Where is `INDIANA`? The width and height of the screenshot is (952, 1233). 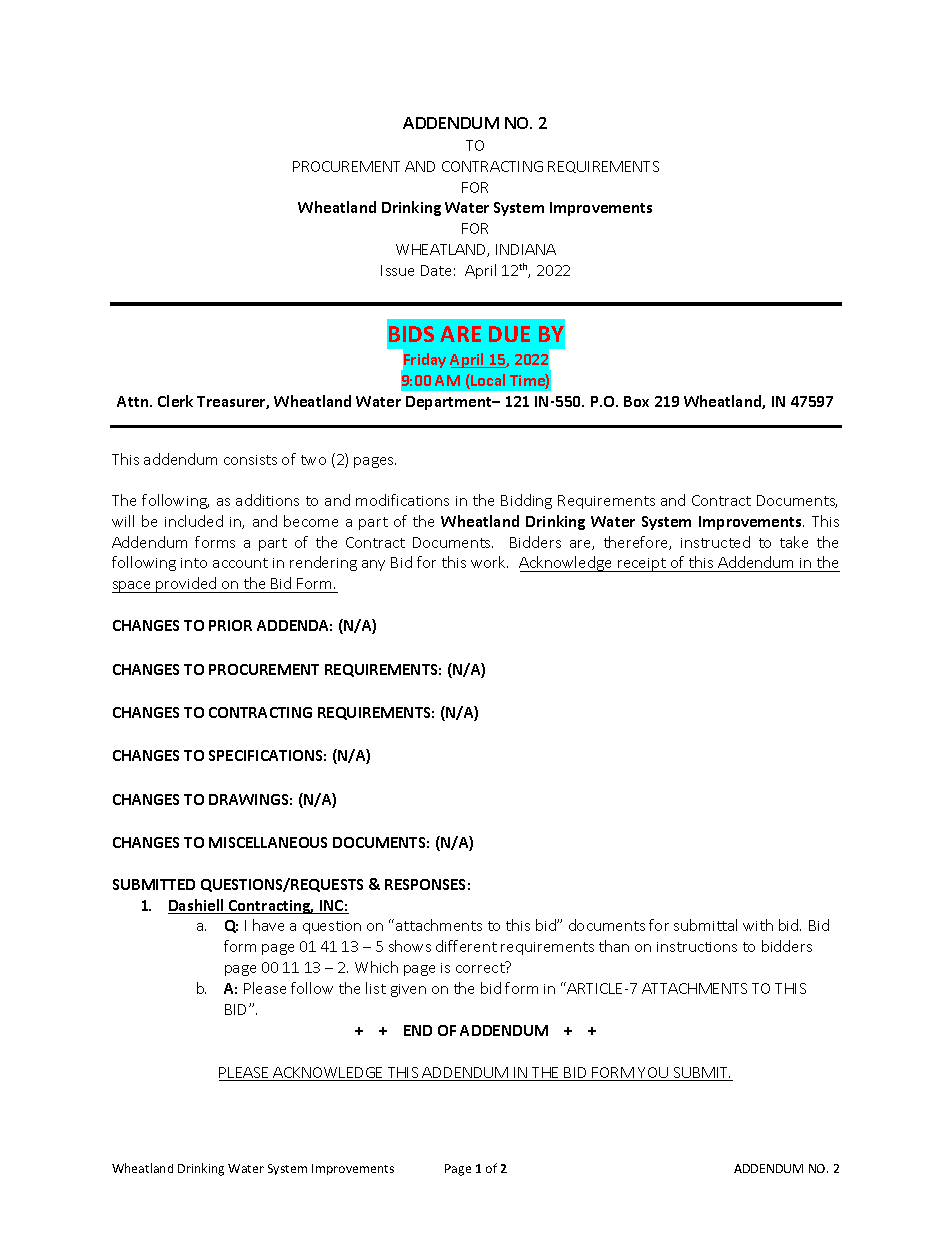
INDIANA is located at coordinates (526, 249).
